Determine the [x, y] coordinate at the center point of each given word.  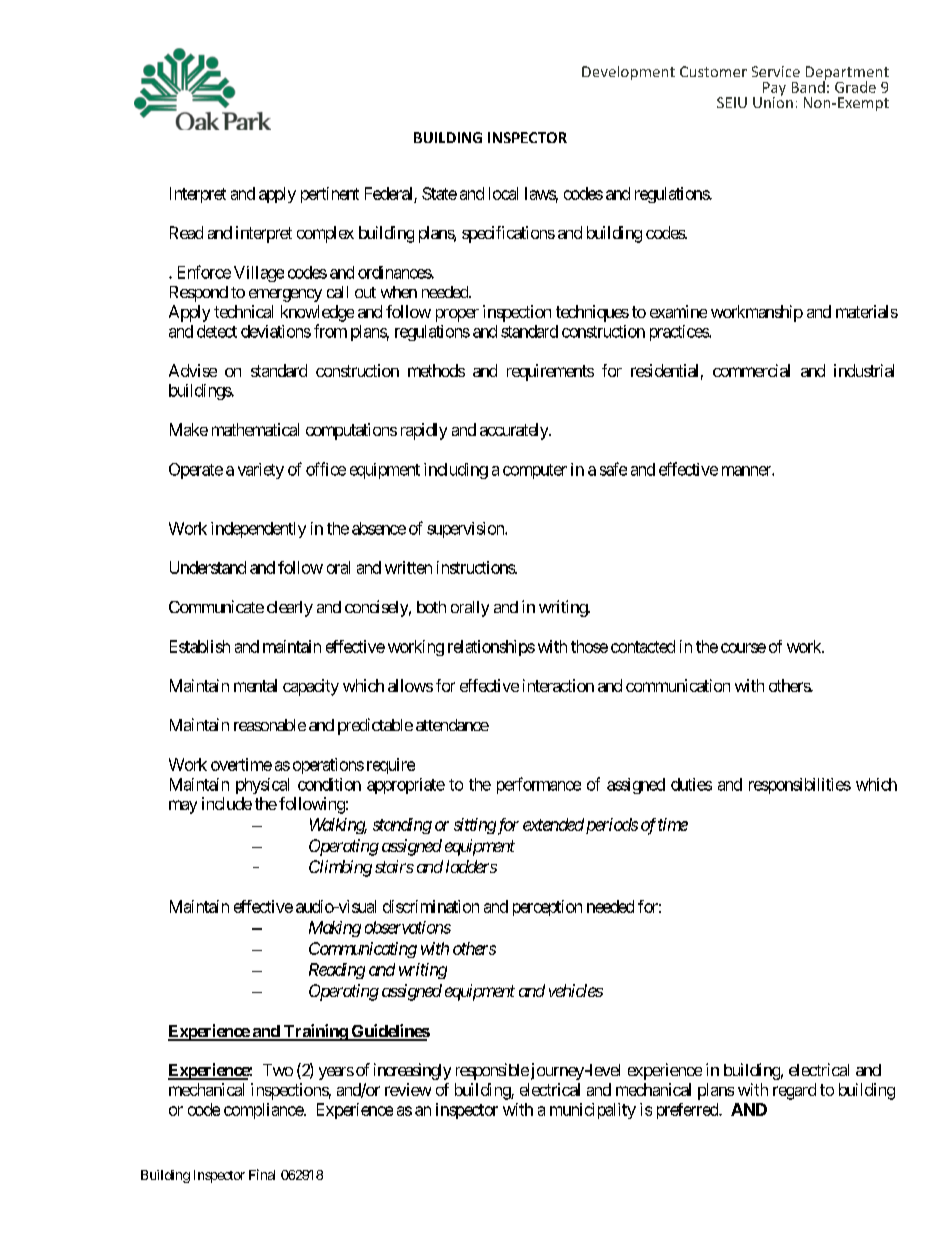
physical [262, 786]
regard [794, 1091]
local [503, 193]
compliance [264, 1111]
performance [539, 785]
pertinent [330, 195]
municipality [593, 1111]
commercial [751, 370]
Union [773, 101]
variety [261, 471]
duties [691, 784]
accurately [515, 431]
